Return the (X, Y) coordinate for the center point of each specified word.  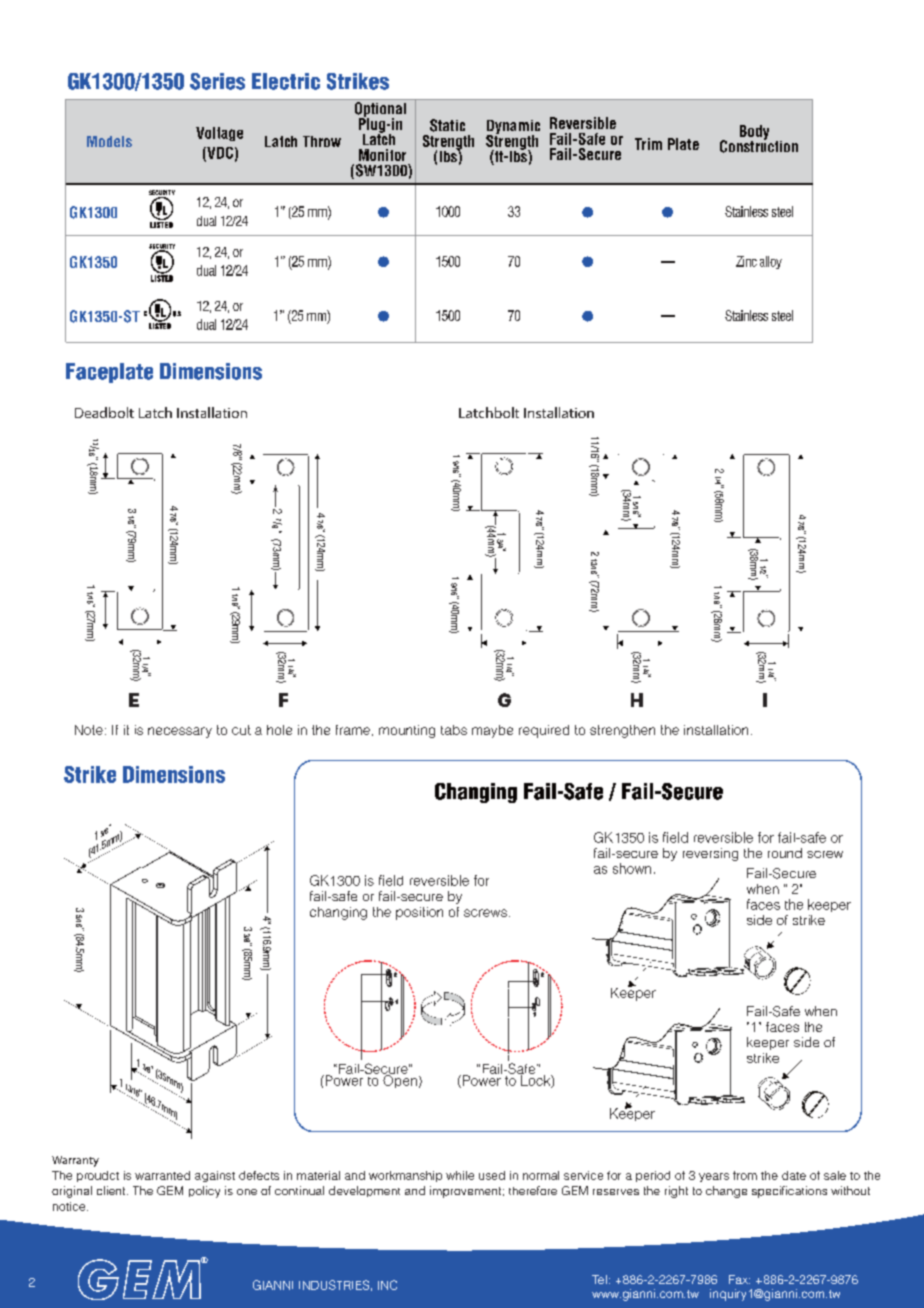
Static (447, 125)
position (419, 913)
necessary (180, 732)
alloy (771, 262)
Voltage (219, 134)
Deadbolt (104, 412)
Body (754, 133)
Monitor (382, 155)
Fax (739, 1279)
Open (400, 1080)
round (785, 853)
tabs (454, 730)
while (460, 1175)
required (544, 731)
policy (204, 1192)
